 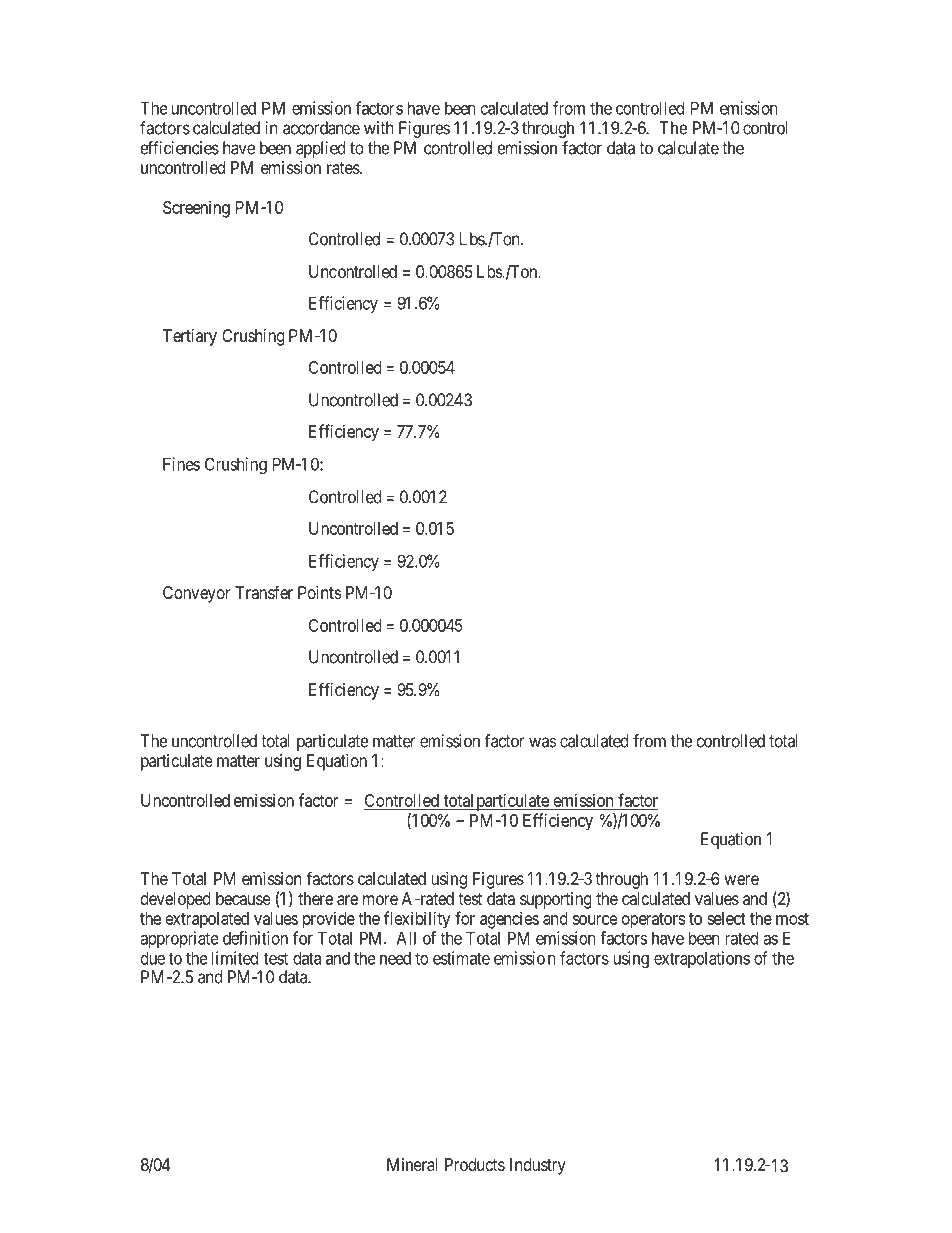 I want to click on Products, so click(x=475, y=1164).
